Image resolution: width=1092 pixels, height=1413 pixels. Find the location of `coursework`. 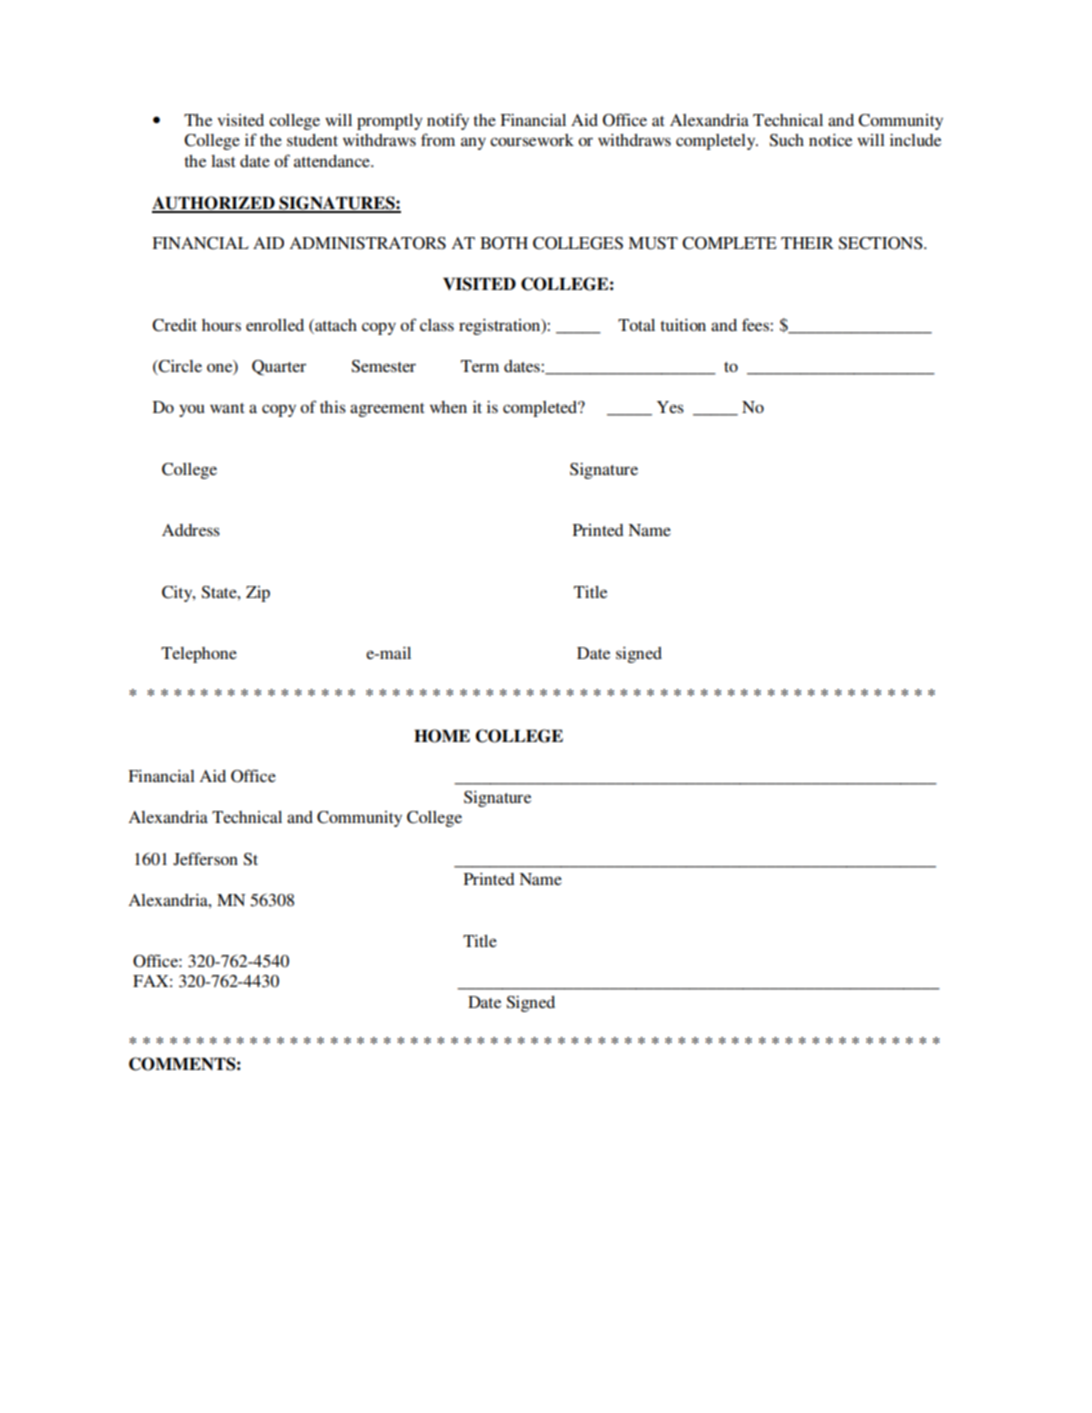

coursework is located at coordinates (532, 140).
